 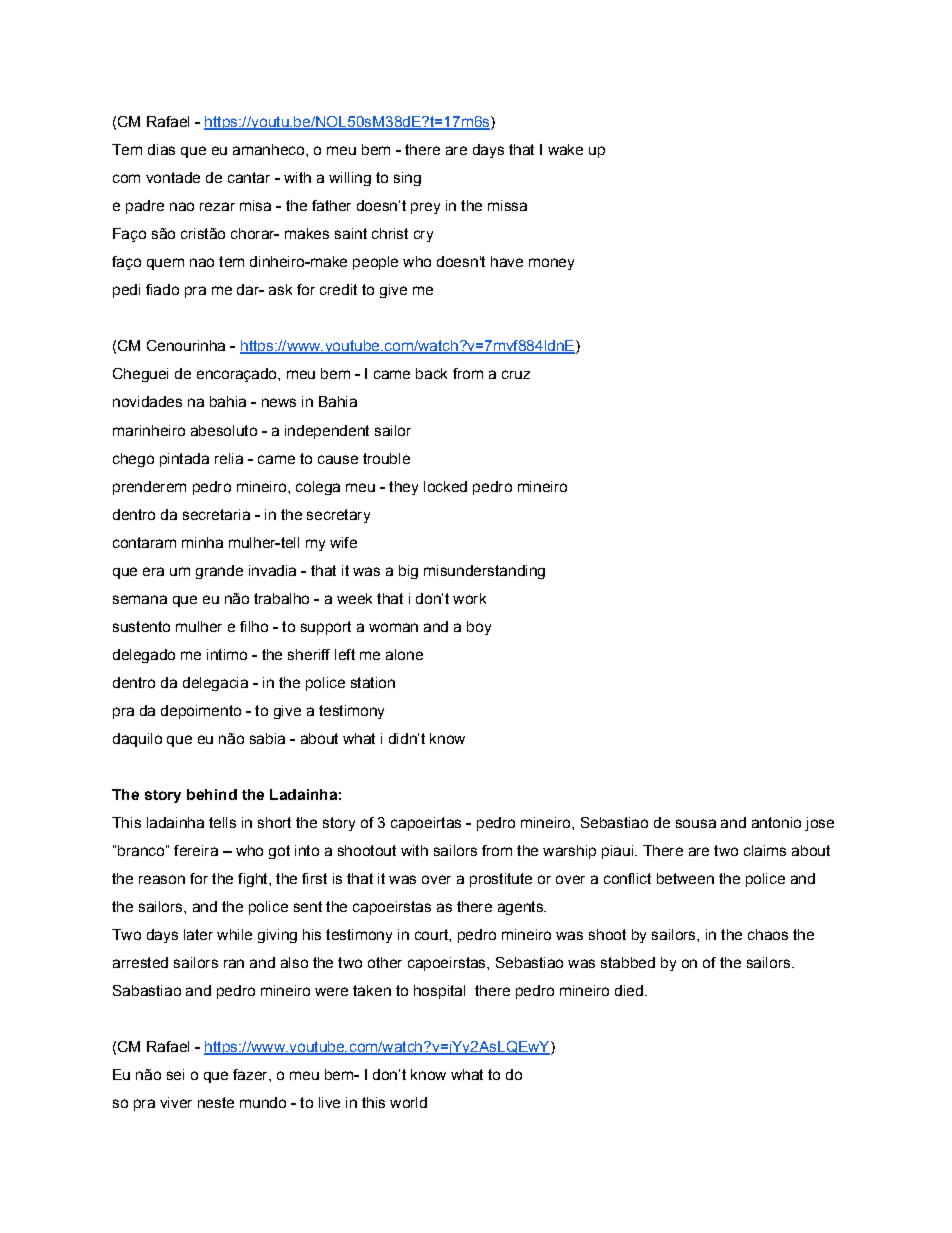 I want to click on wake, so click(x=565, y=149).
